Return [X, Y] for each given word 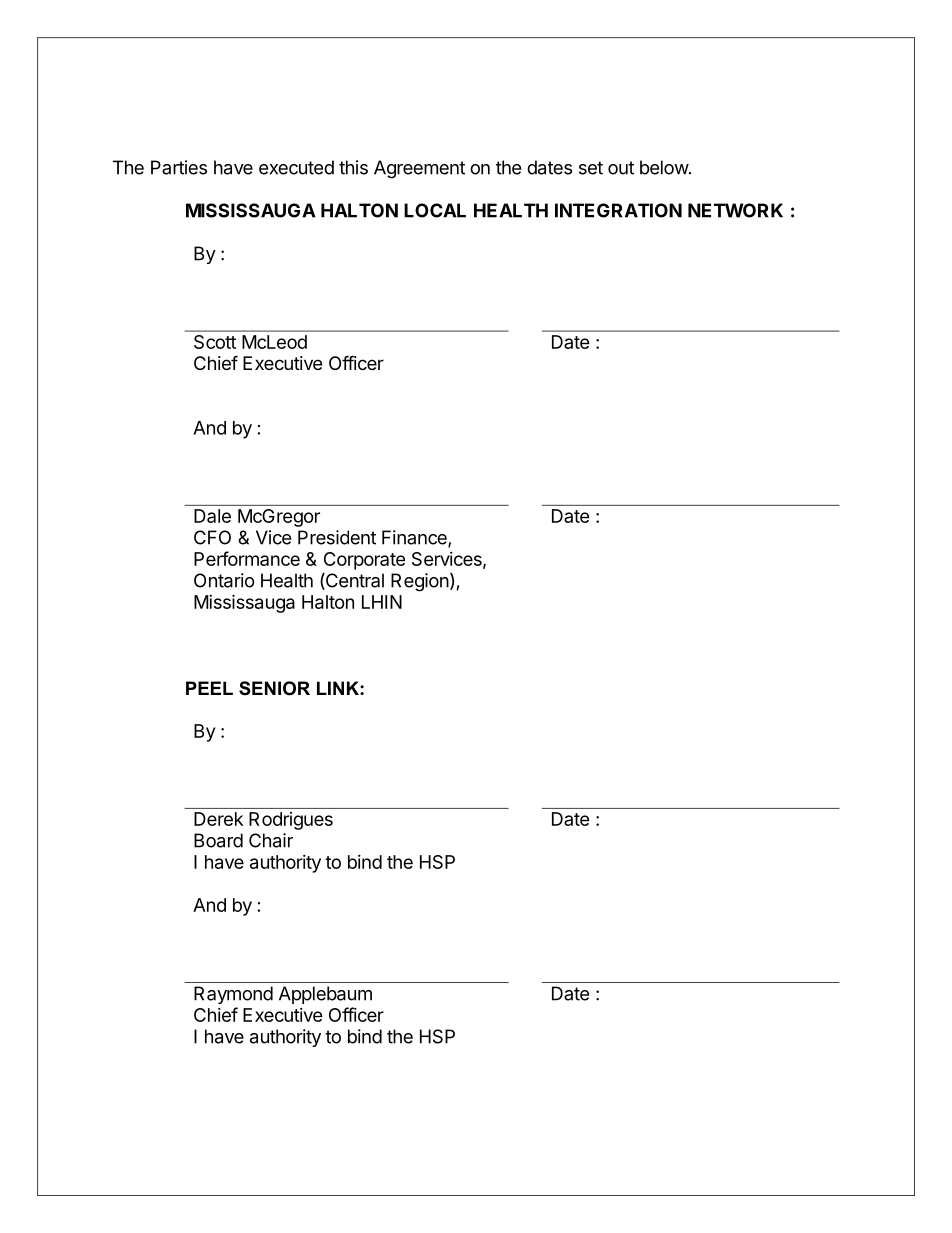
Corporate [364, 561]
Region [420, 582]
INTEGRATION [618, 210]
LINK [339, 688]
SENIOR [274, 688]
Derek [218, 819]
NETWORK [735, 210]
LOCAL [435, 210]
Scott [215, 342]
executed [296, 167]
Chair [271, 840]
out [621, 168]
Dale [212, 516]
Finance [415, 538]
